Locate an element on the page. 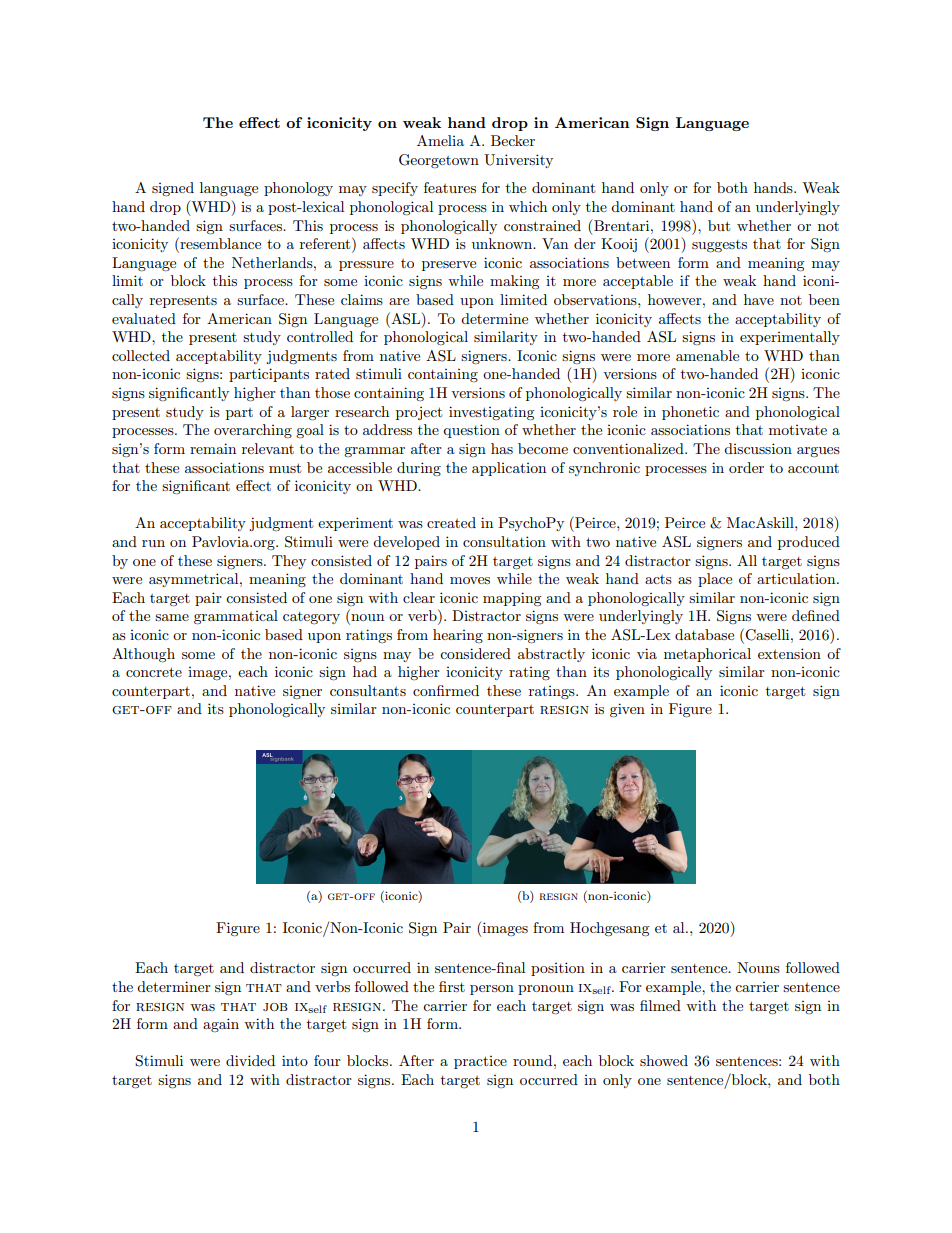 The image size is (952, 1233). University is located at coordinates (518, 161).
